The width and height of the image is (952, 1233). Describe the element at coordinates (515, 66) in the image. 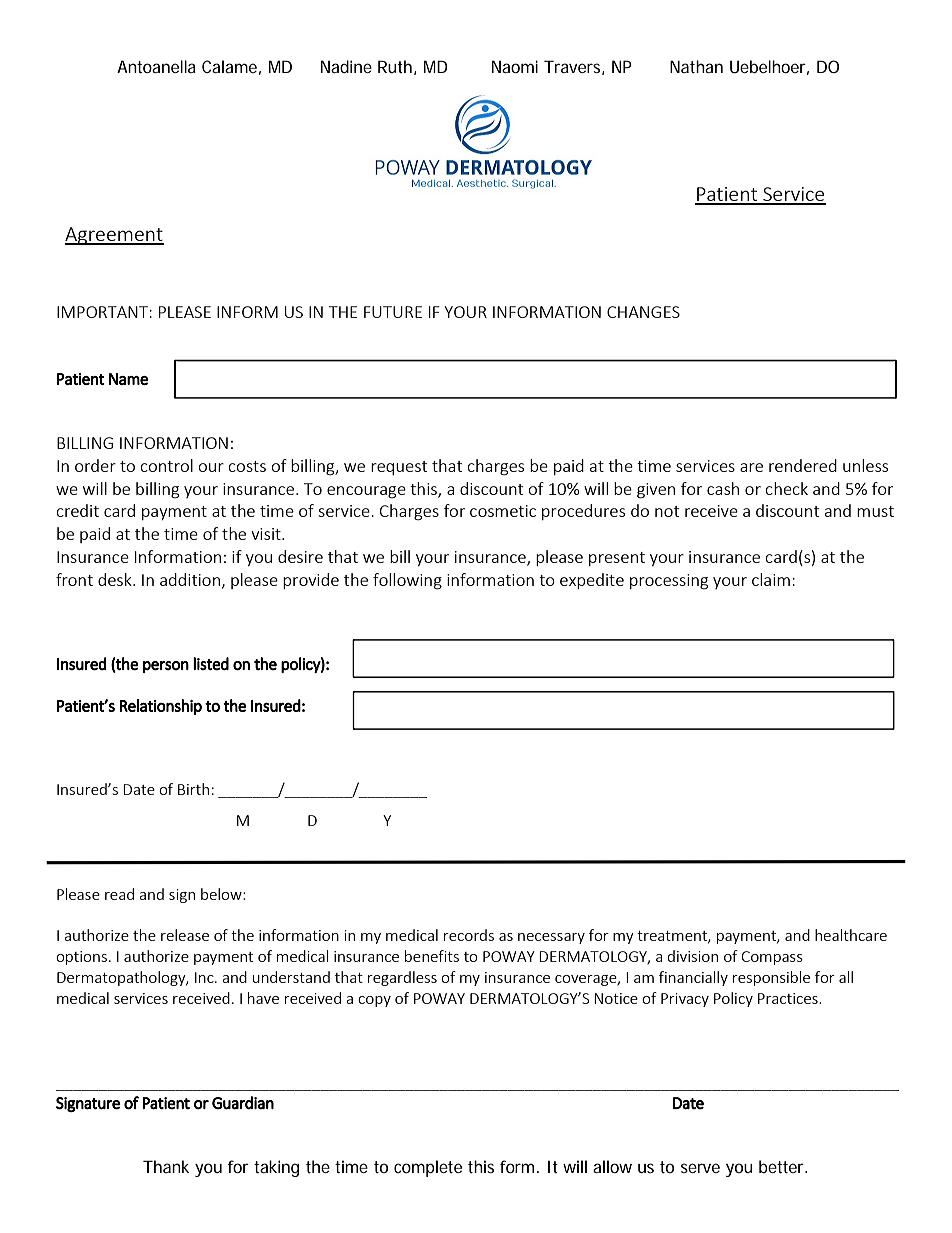

I see `Naomi` at that location.
